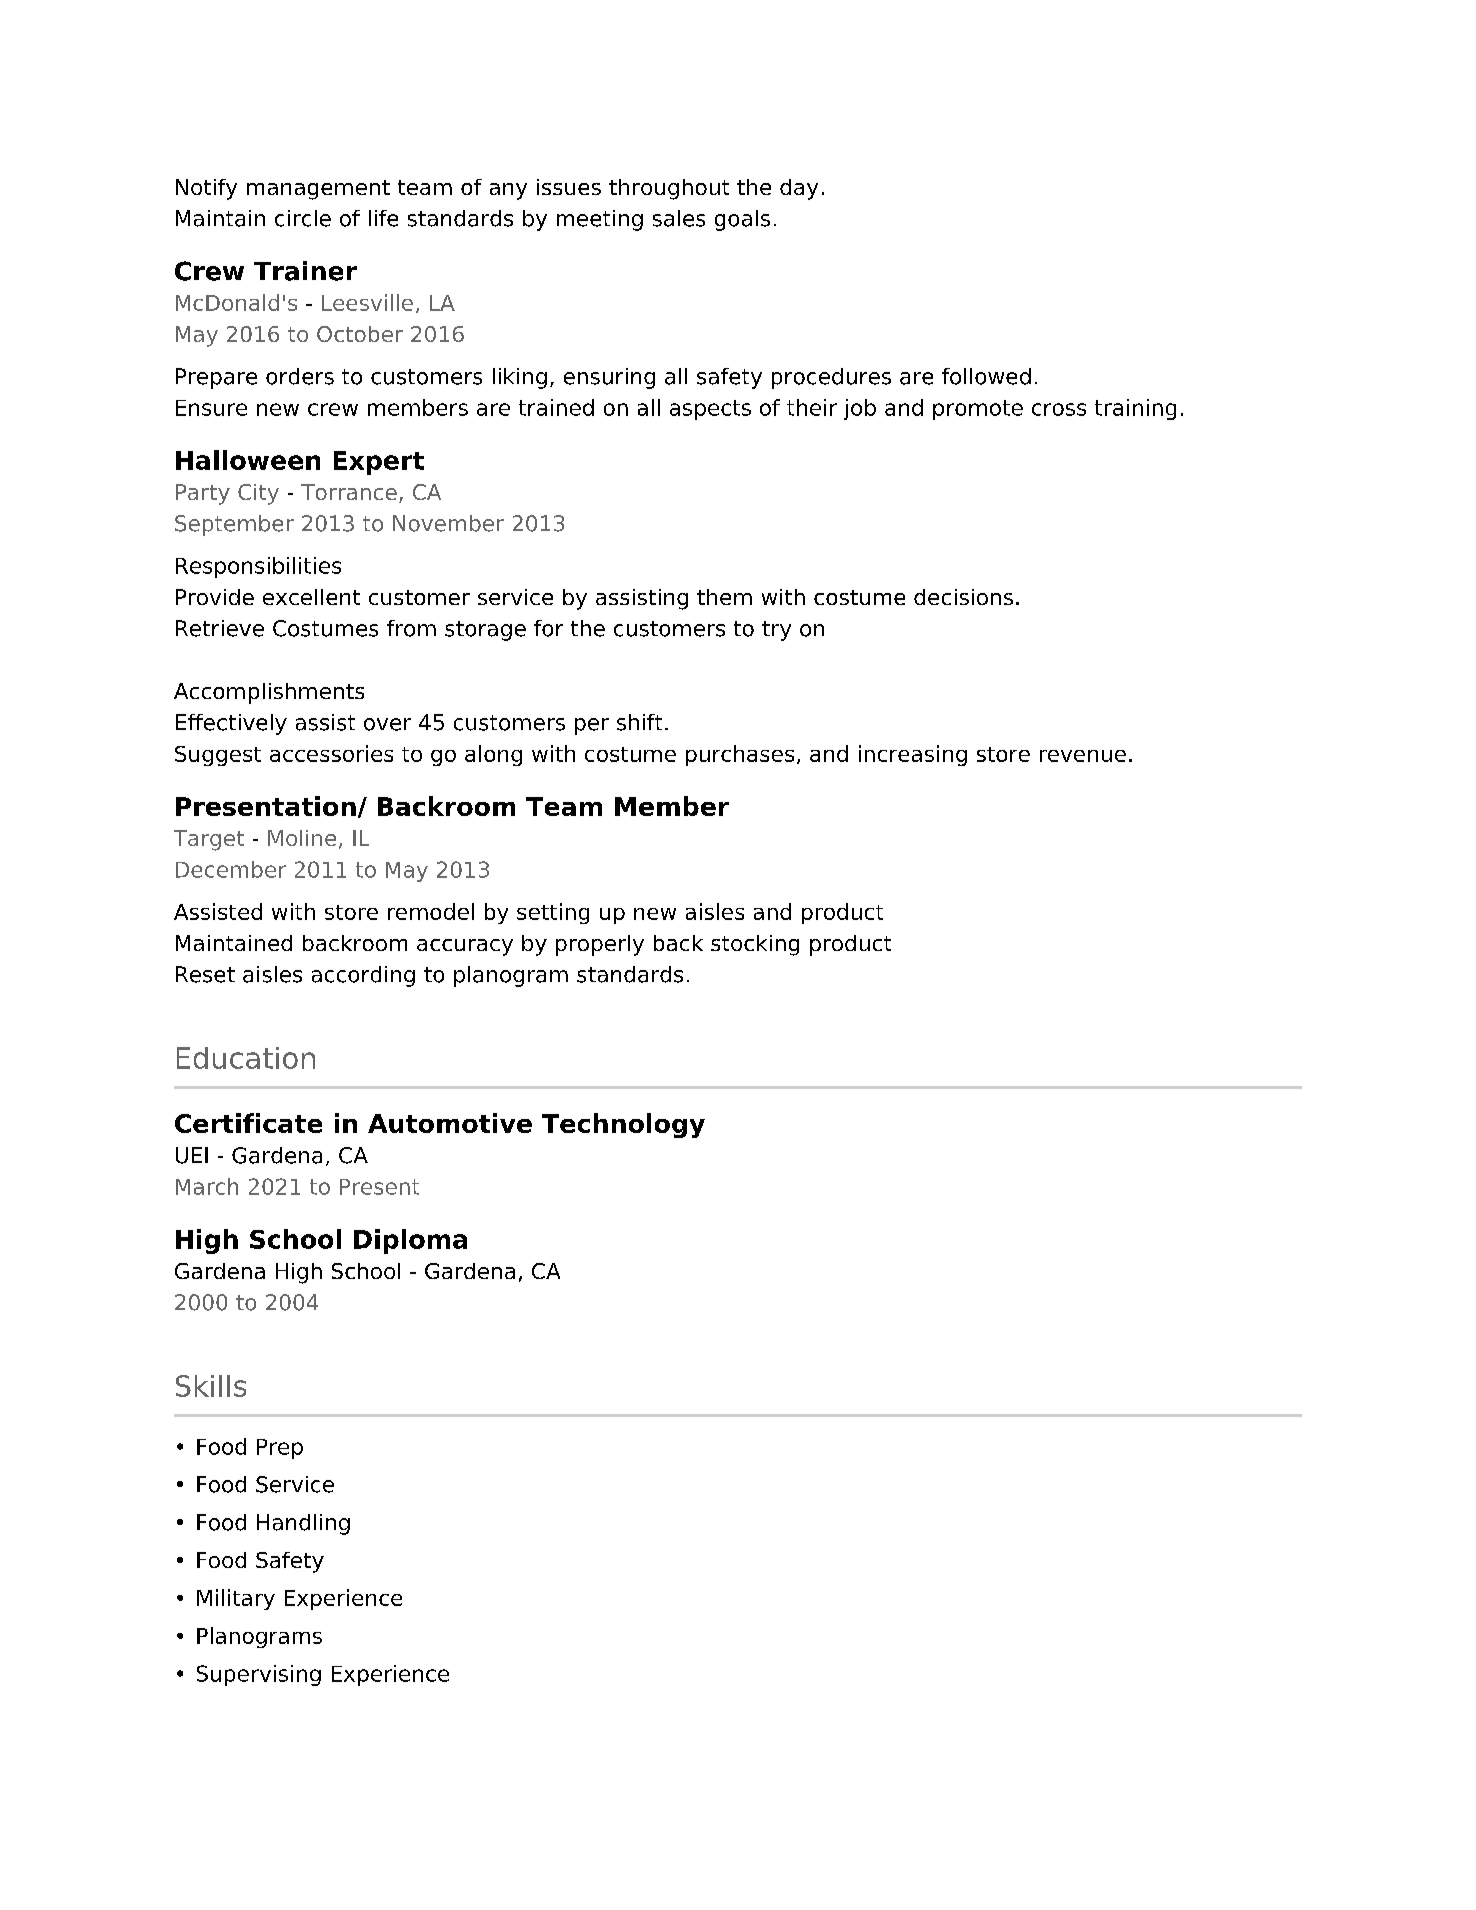 This screenshot has width=1476, height=1910. I want to click on properly, so click(600, 945).
